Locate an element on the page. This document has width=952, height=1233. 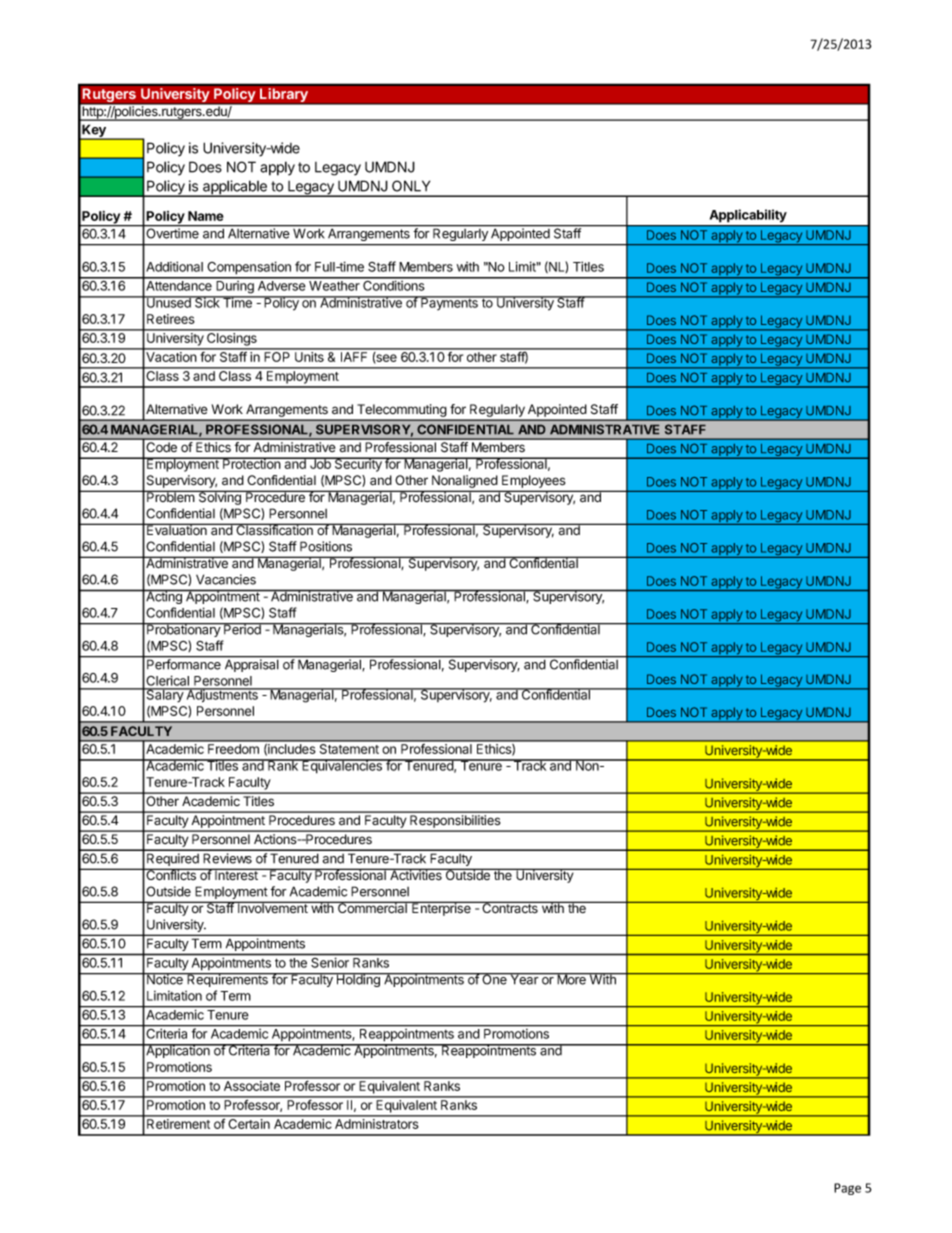
Equivalencies is located at coordinates (342, 766).
